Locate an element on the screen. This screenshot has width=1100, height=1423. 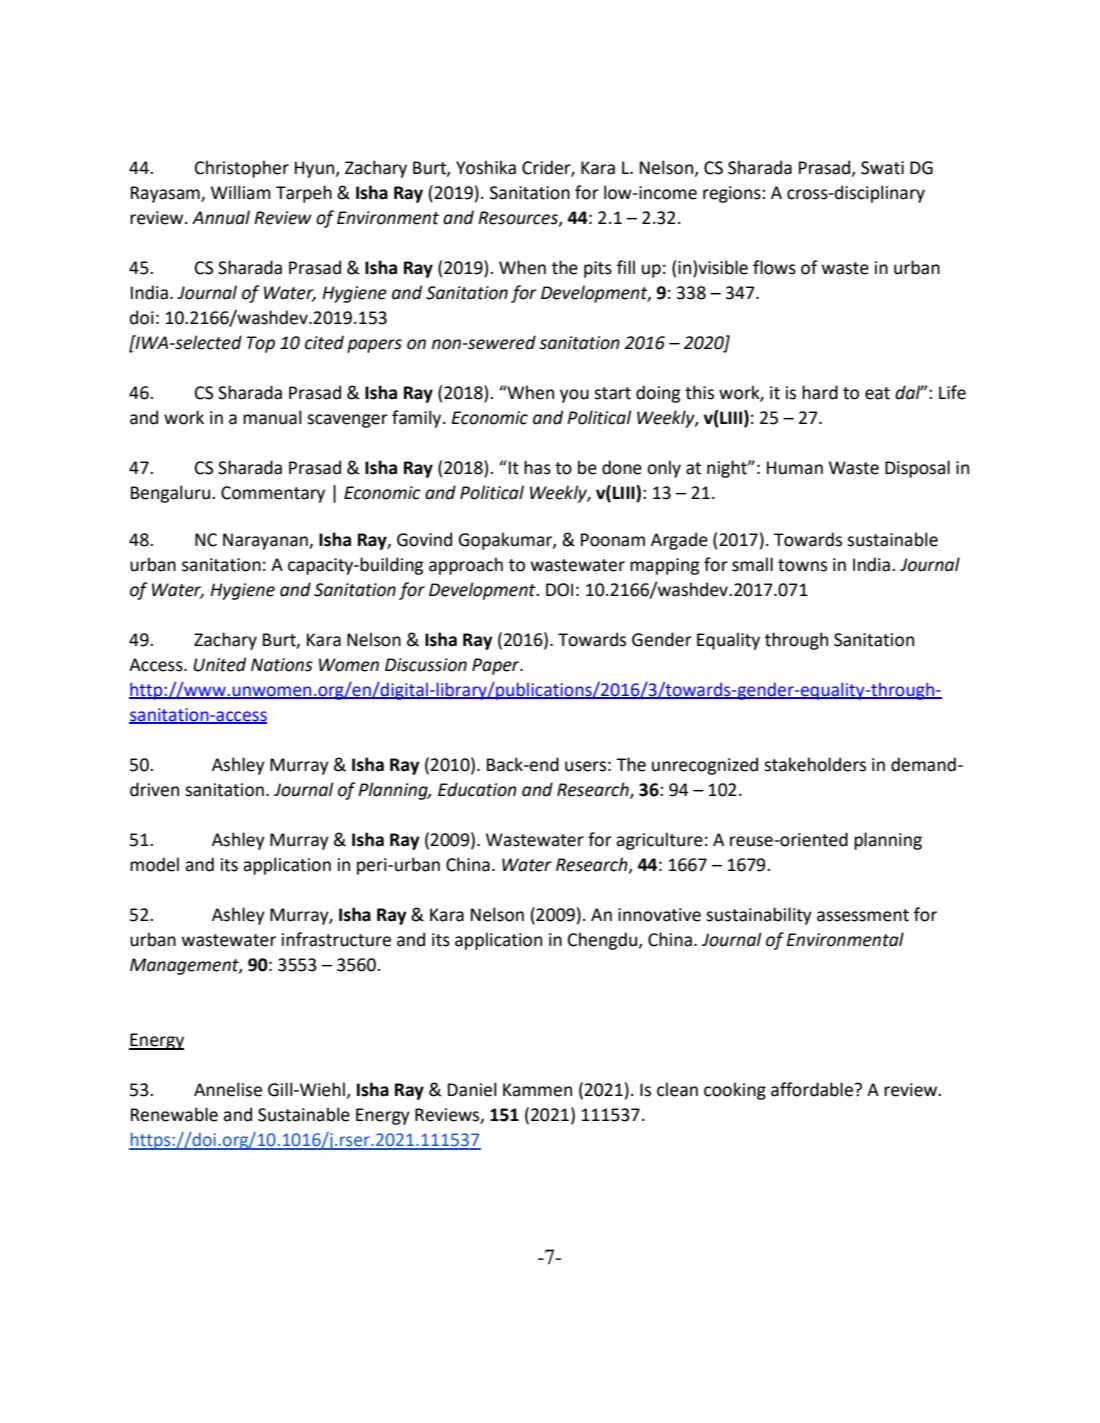
United is located at coordinates (219, 664).
